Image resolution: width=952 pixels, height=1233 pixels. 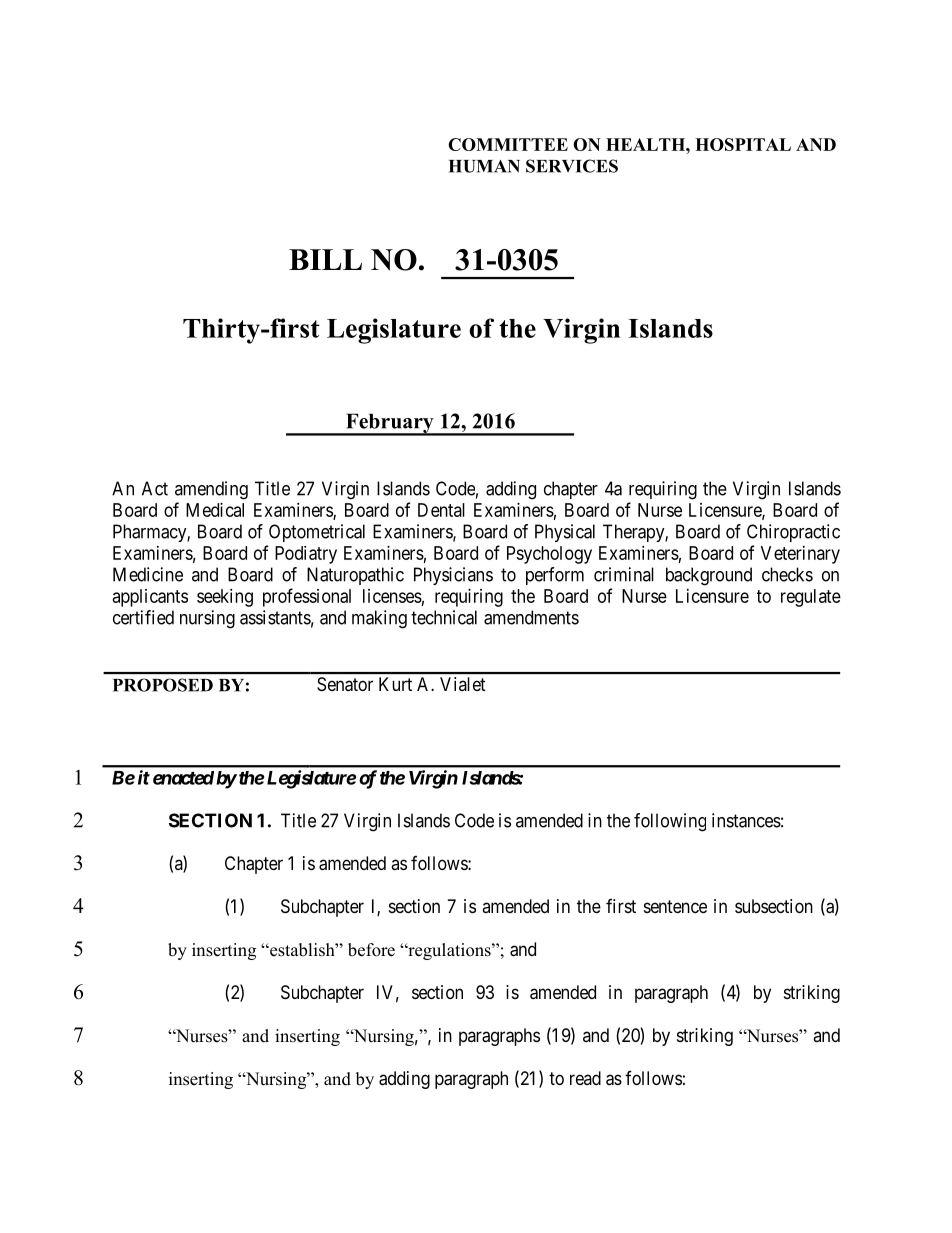 I want to click on HUMAN, so click(x=484, y=166).
